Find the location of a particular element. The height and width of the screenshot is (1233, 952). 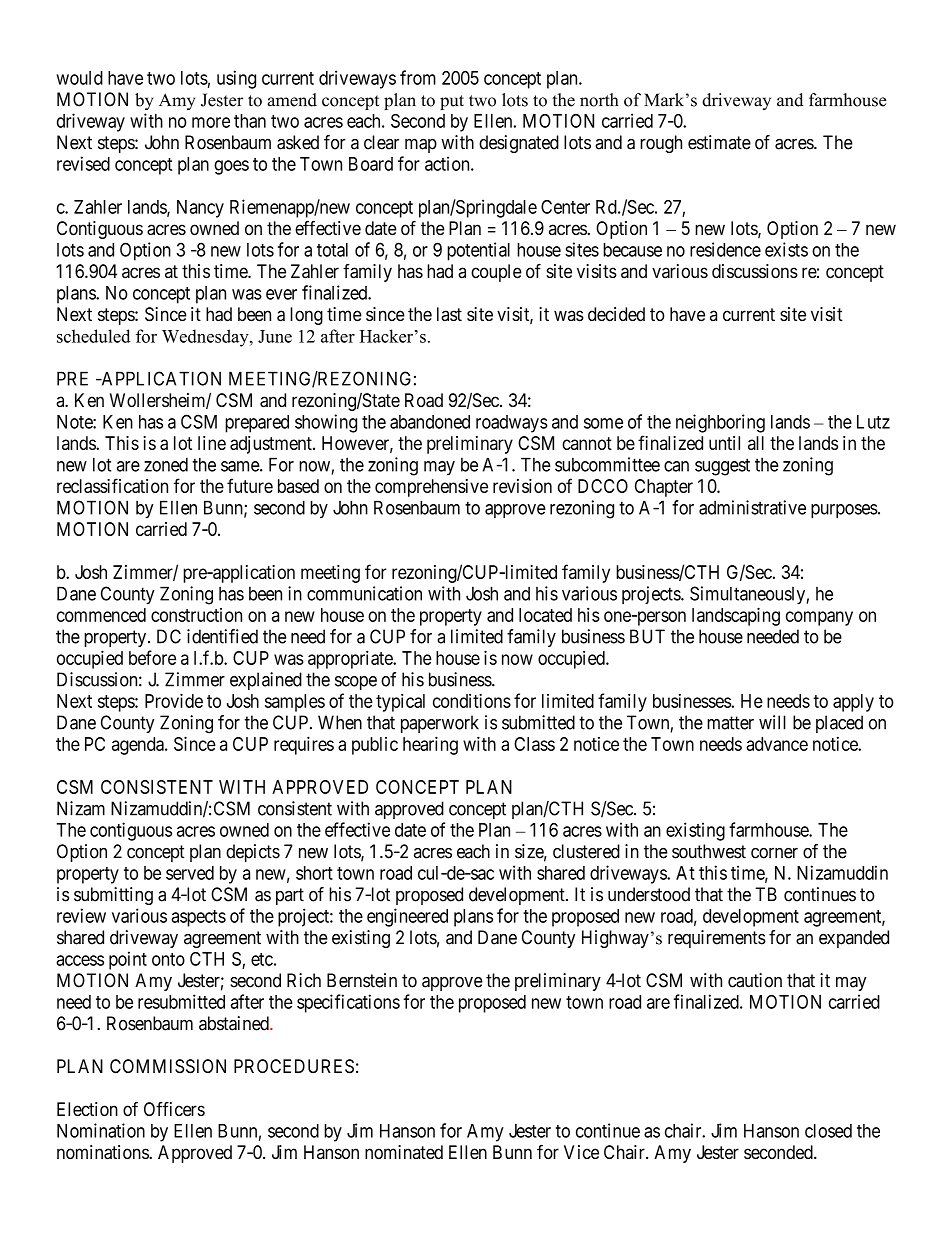

all is located at coordinates (756, 443).
